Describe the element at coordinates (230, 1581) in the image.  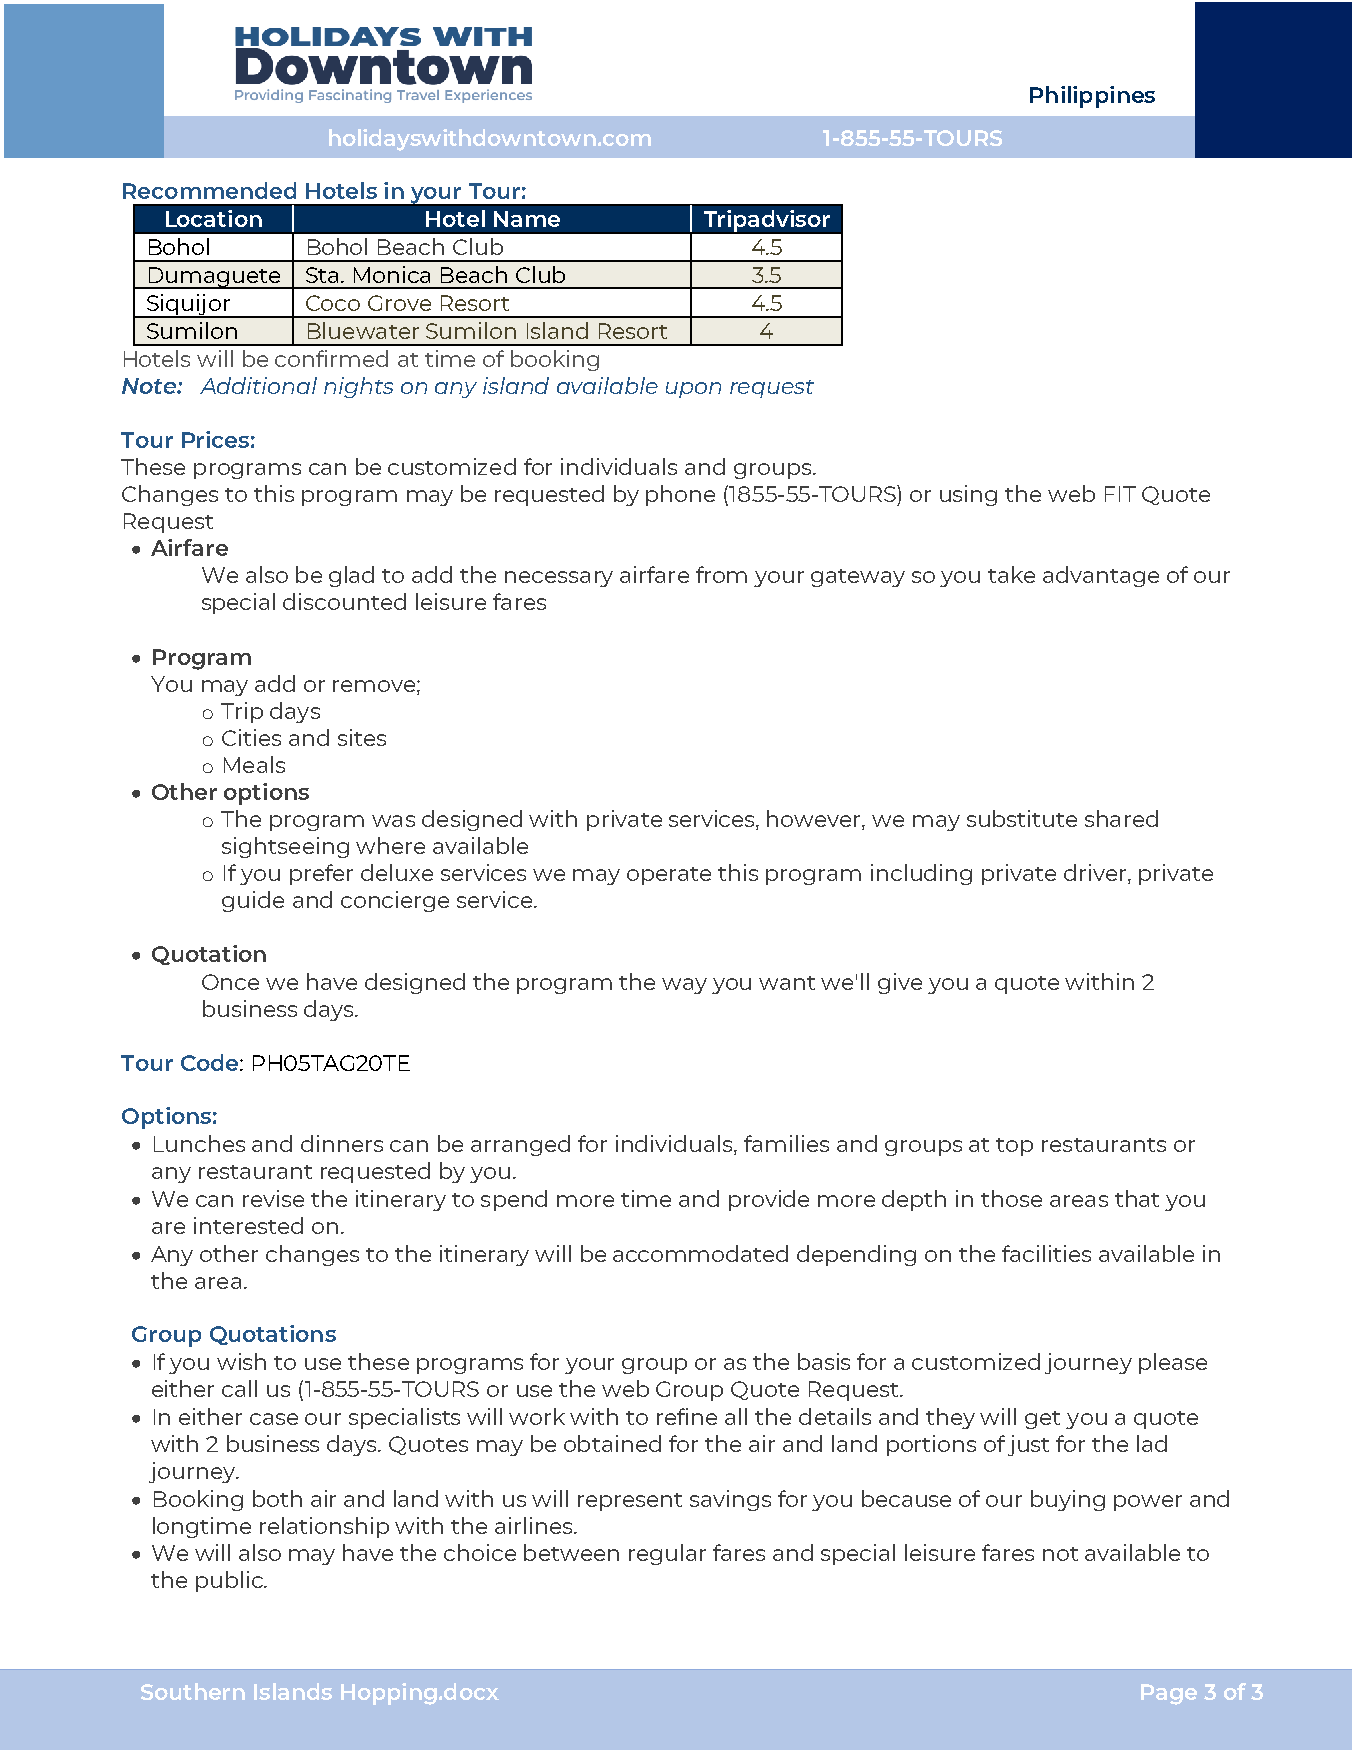
I see `public` at that location.
